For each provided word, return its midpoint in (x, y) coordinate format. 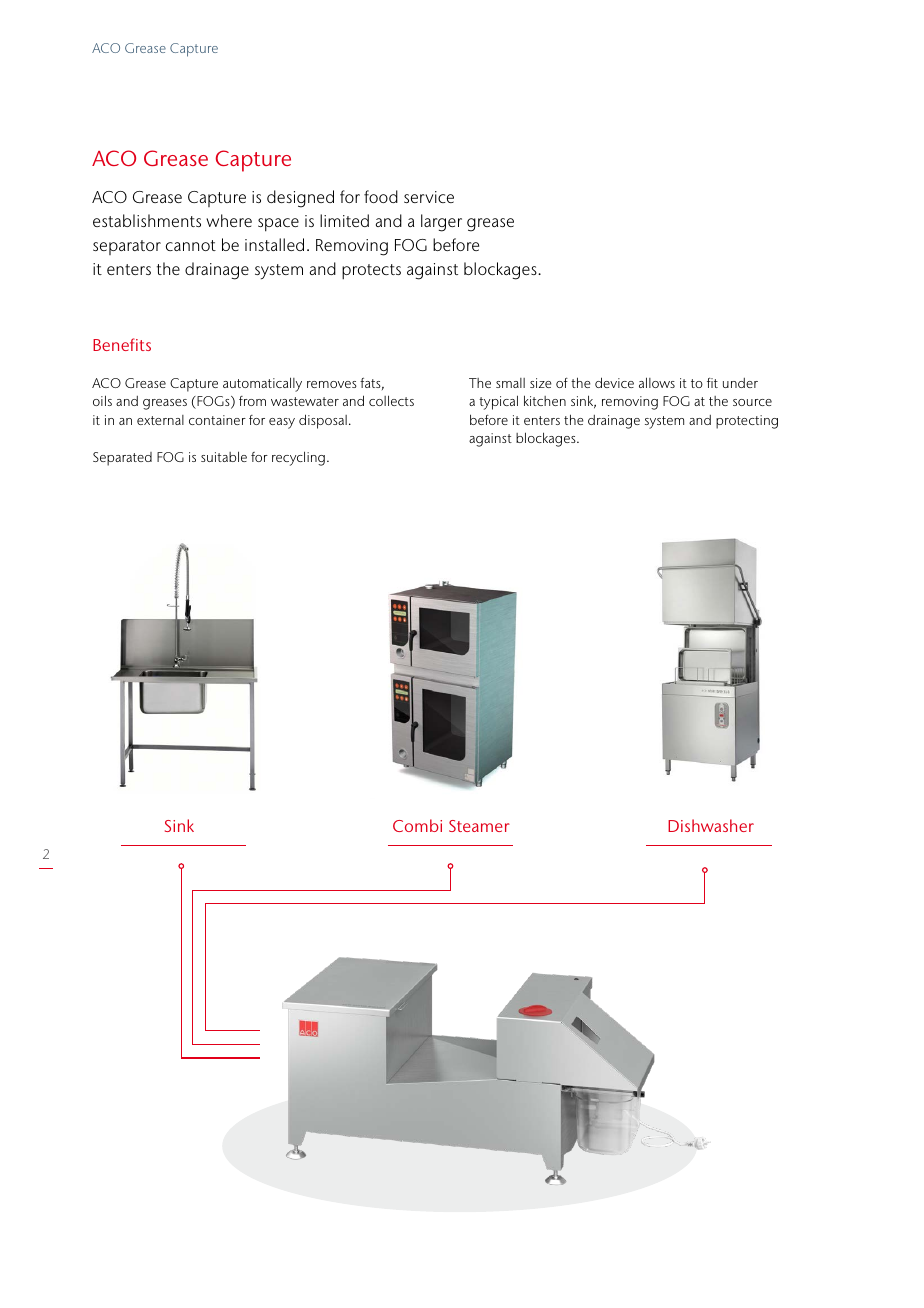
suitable (224, 456)
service (429, 197)
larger (441, 223)
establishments (147, 220)
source (752, 402)
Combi (417, 825)
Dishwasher (711, 825)
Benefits (122, 344)
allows (657, 382)
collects (391, 400)
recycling (298, 458)
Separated (122, 459)
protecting (747, 422)
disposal (323, 421)
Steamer (479, 826)
